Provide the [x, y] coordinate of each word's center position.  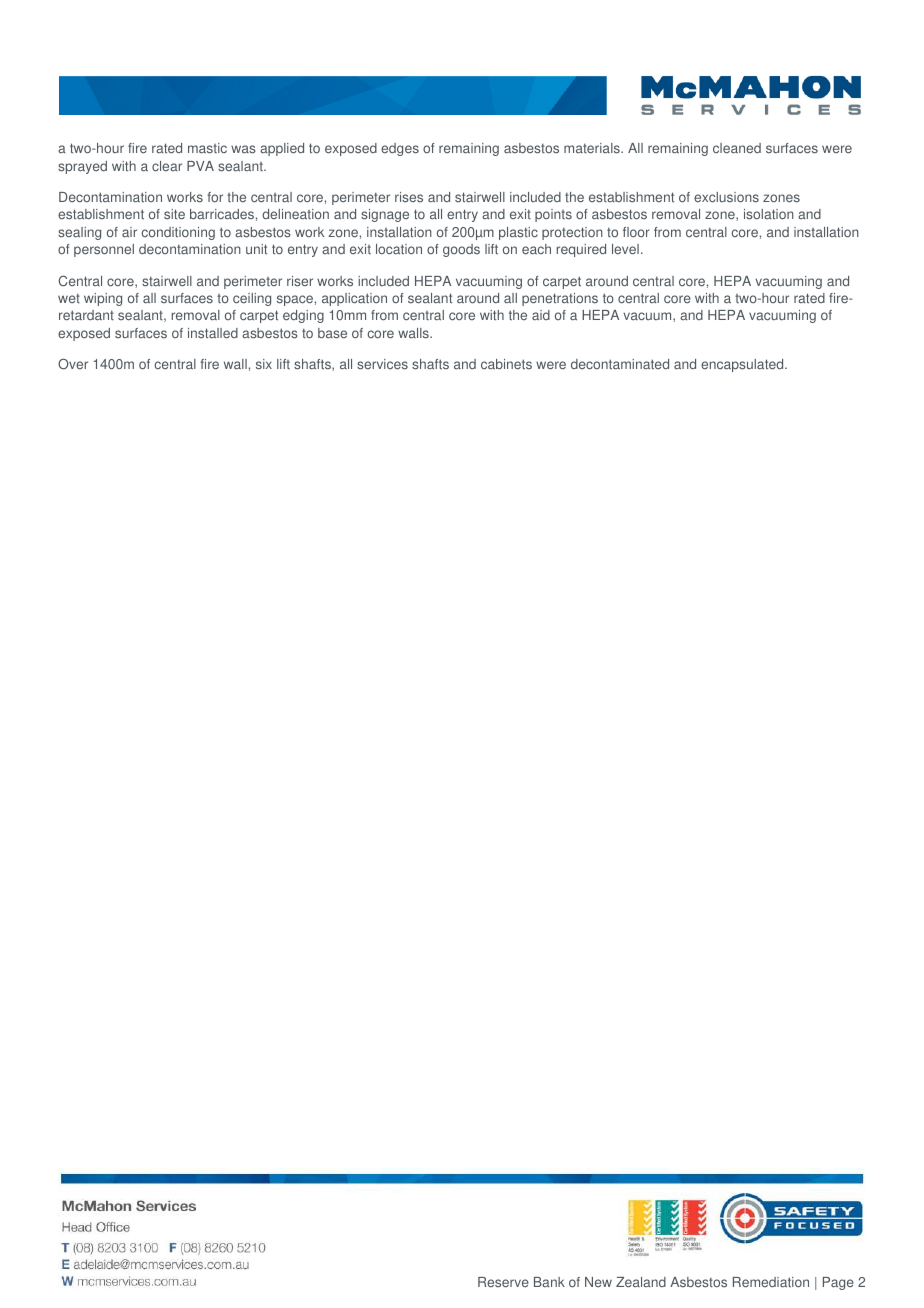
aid [541, 315]
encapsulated [743, 365]
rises [409, 197]
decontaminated [620, 364]
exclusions [726, 197]
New [598, 1282]
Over [73, 364]
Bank [549, 1282]
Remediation [771, 1282]
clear [167, 166]
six [264, 364]
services [382, 364]
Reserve [503, 1282]
